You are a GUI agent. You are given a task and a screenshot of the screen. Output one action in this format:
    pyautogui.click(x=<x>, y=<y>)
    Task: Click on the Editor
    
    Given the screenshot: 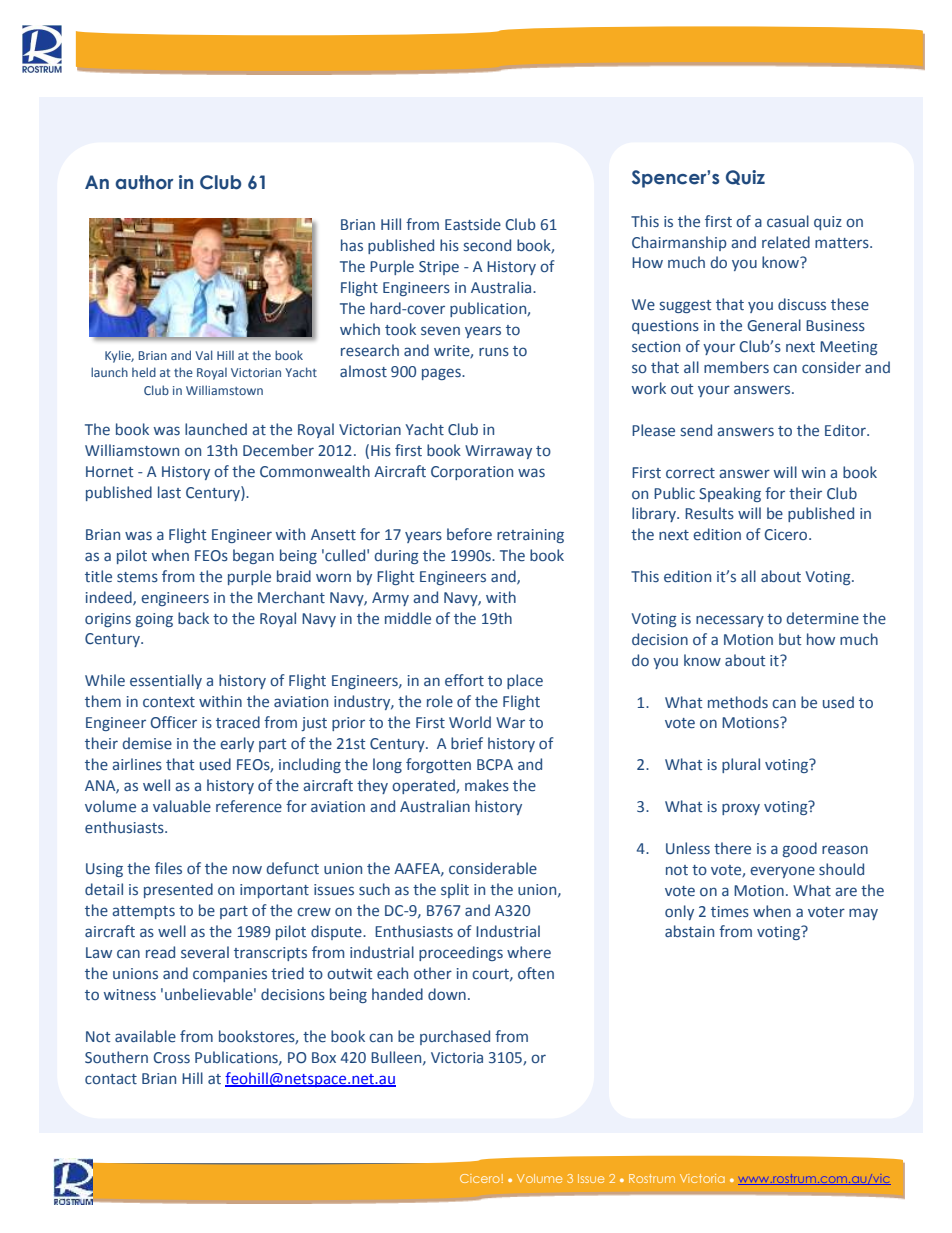 What is the action you would take?
    pyautogui.click(x=846, y=430)
